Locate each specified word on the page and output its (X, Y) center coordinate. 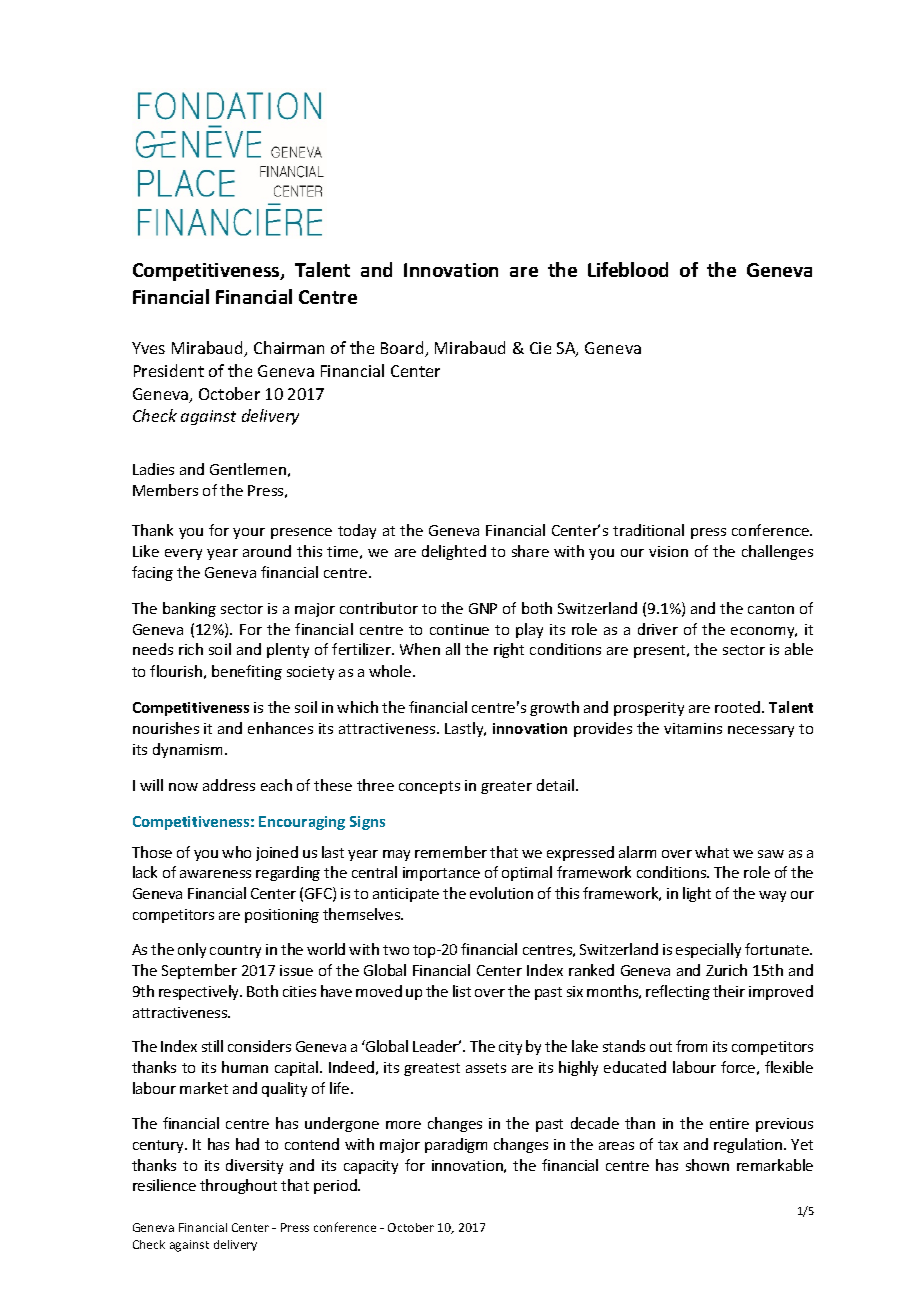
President (169, 370)
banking (189, 609)
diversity (254, 1166)
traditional (648, 530)
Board (403, 349)
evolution (501, 893)
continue (459, 629)
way (772, 896)
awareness (215, 874)
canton (771, 609)
